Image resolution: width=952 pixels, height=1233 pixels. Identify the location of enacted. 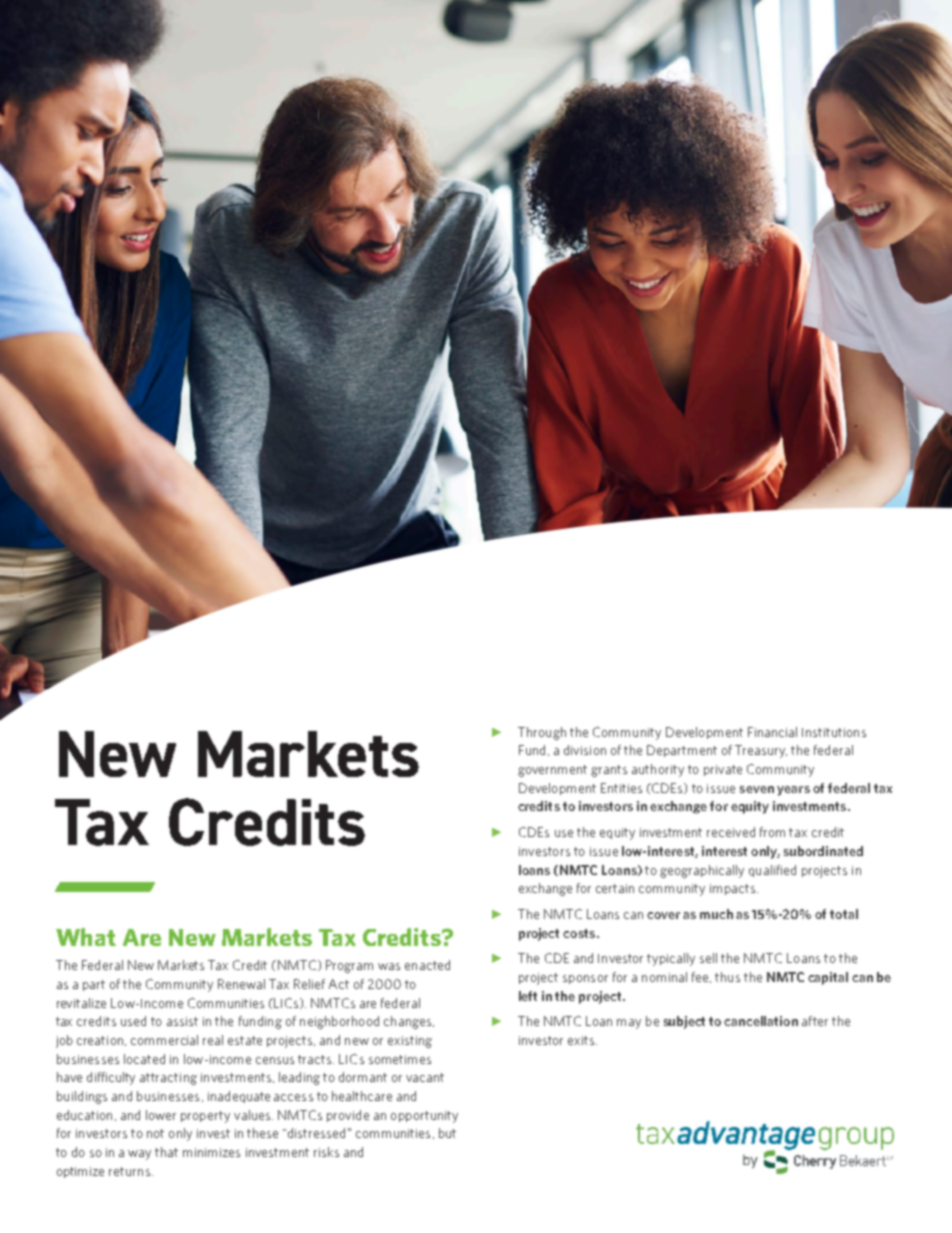
(427, 965).
